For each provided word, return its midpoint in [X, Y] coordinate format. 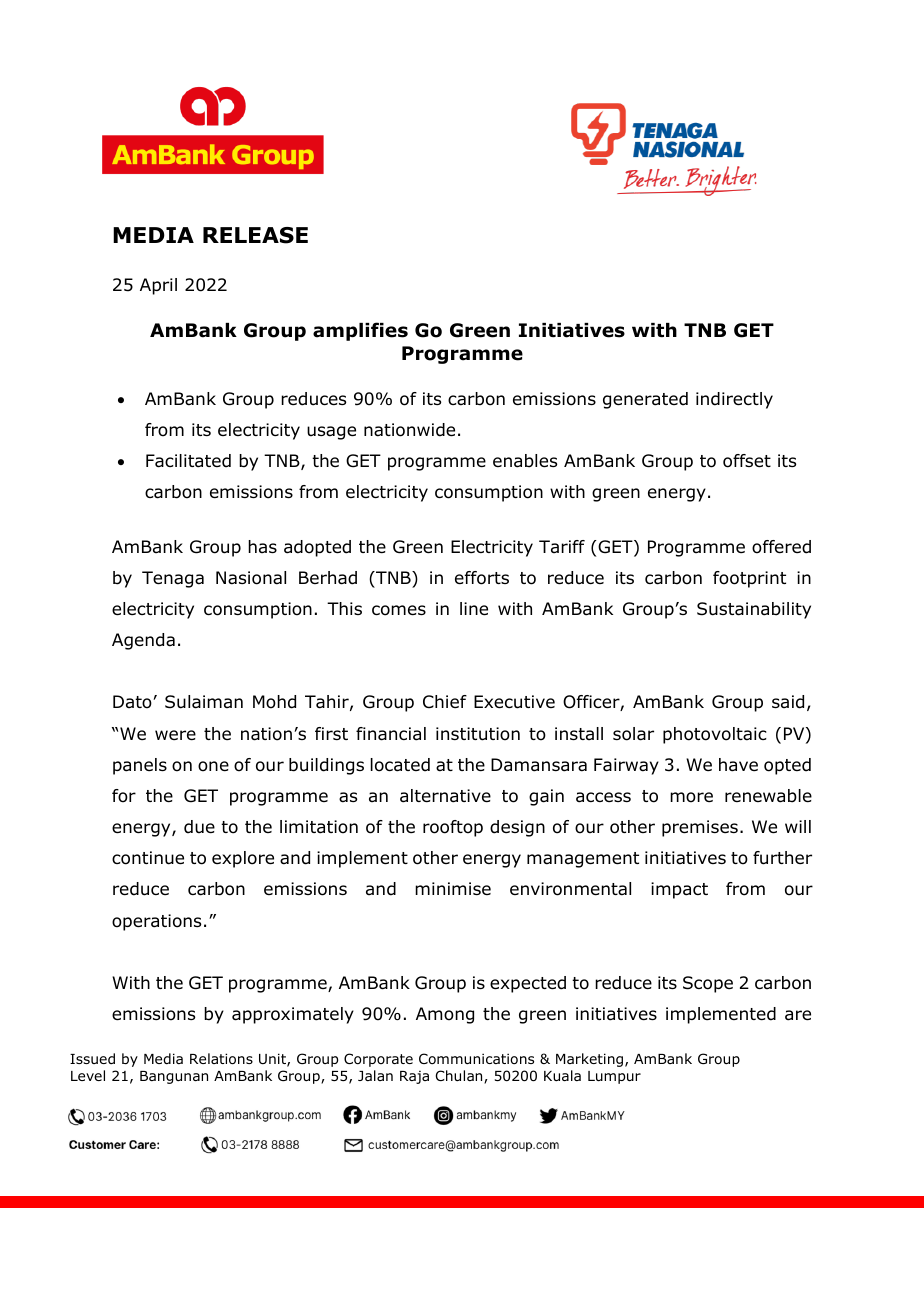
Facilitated [188, 461]
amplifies [360, 331]
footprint [749, 579]
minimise [453, 888]
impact [679, 890]
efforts [482, 578]
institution [478, 734]
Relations [221, 1059]
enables [525, 461]
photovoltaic [715, 735]
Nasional [251, 578]
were [175, 735]
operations [156, 922]
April [158, 286]
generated [645, 400]
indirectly [734, 400]
